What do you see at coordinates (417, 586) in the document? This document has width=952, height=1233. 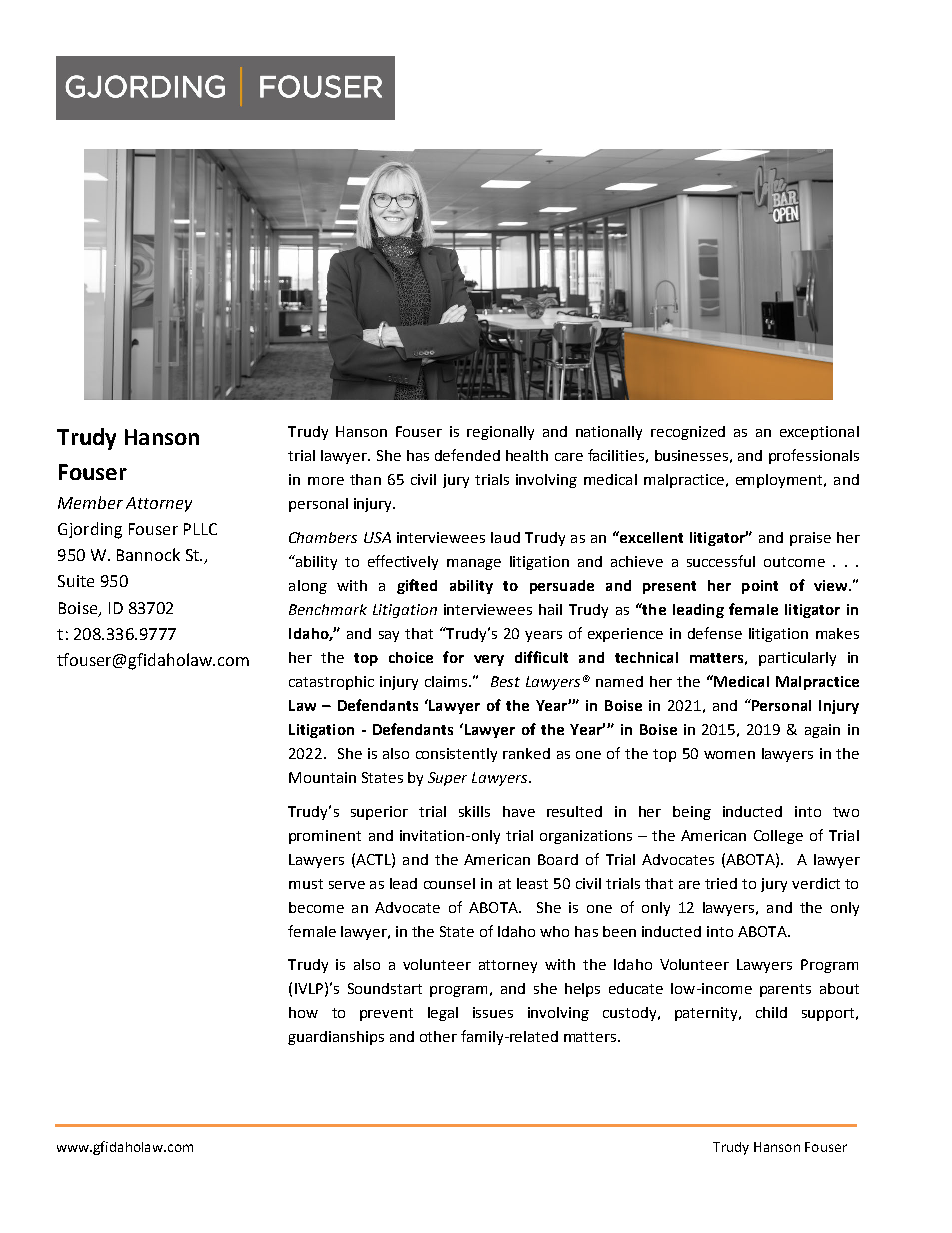 I see `gifted` at bounding box center [417, 586].
